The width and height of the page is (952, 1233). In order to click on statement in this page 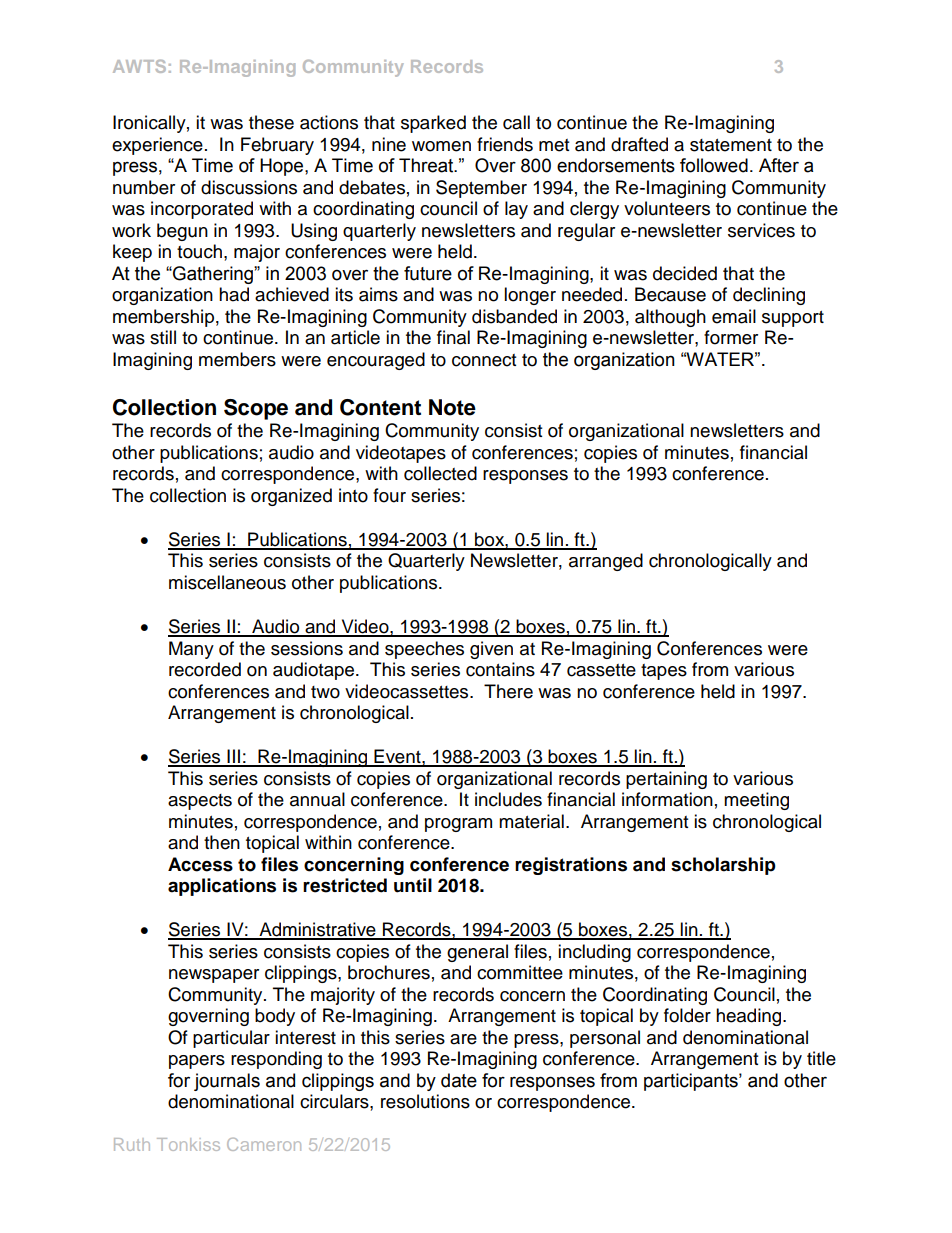, I will do `click(731, 145)`.
